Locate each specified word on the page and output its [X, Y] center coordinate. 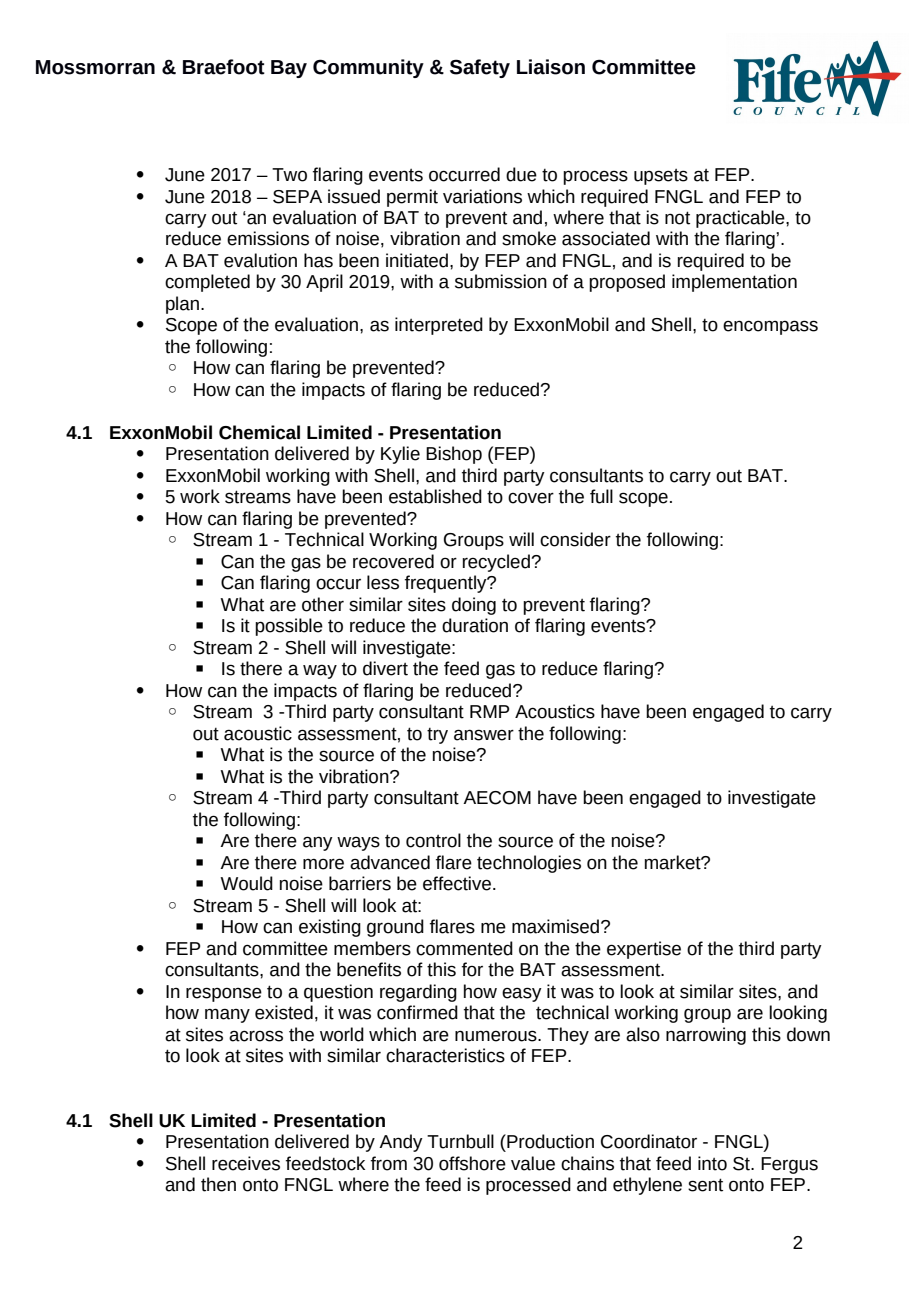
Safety [480, 68]
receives [246, 1163]
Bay [289, 69]
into [712, 1163]
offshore [472, 1163]
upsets [661, 177]
